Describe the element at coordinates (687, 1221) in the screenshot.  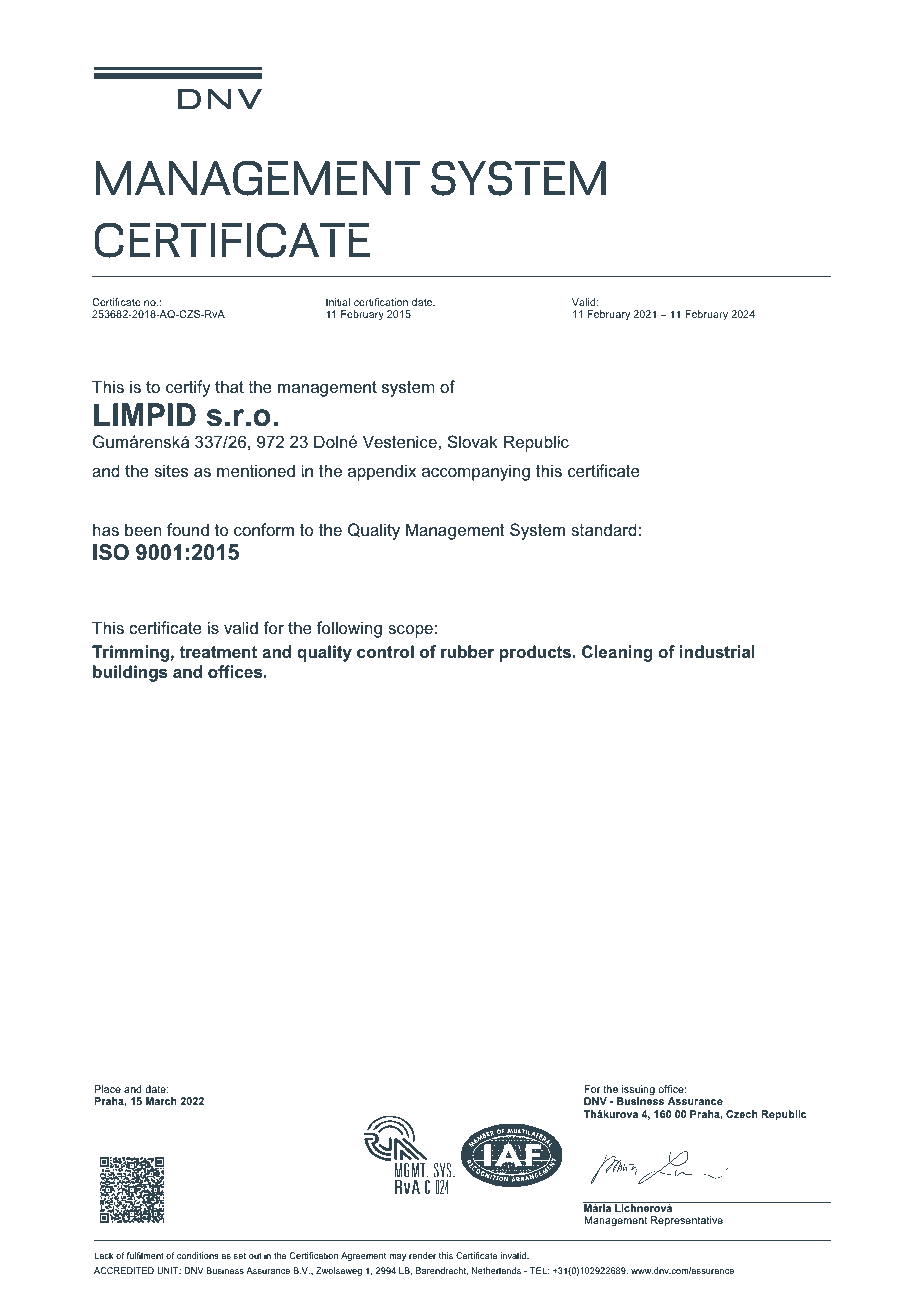
I see `Representative` at that location.
